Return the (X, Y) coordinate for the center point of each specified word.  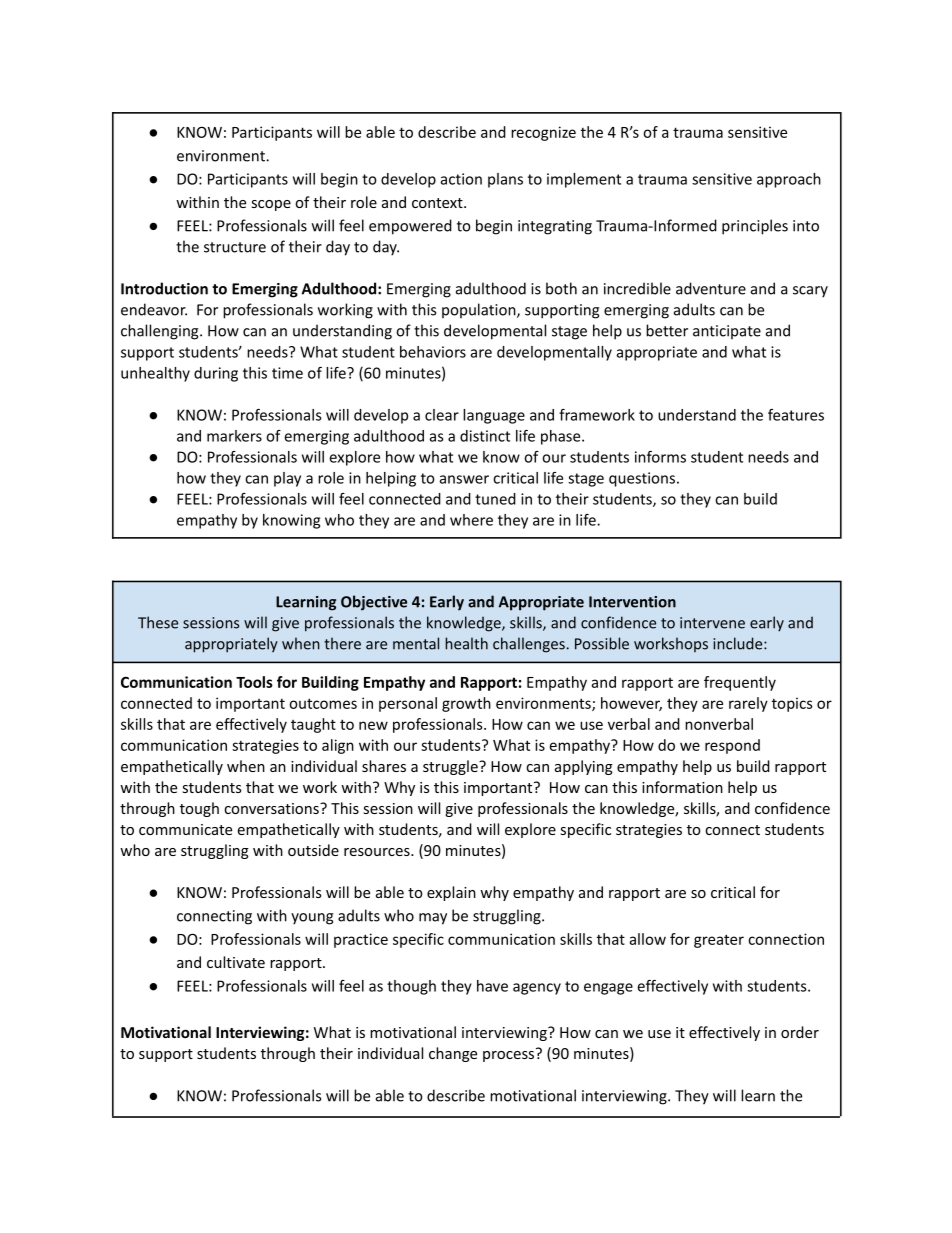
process (510, 1055)
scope (271, 205)
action (461, 179)
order (800, 1032)
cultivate (236, 962)
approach (789, 180)
